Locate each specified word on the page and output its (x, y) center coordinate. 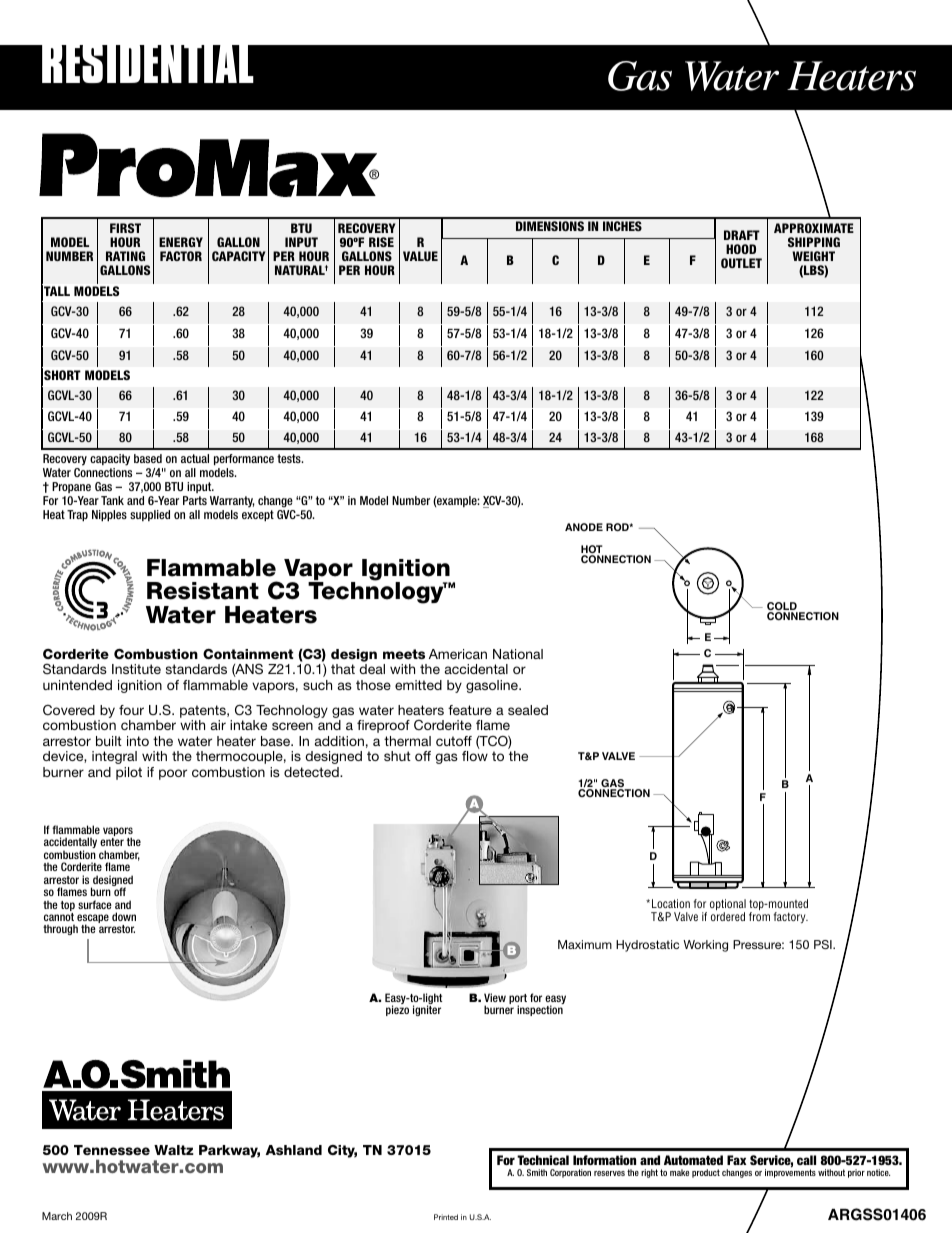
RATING (125, 256)
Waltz (174, 1150)
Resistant (203, 591)
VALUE (420, 256)
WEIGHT (813, 256)
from (759, 916)
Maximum (585, 944)
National (518, 654)
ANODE (584, 527)
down (124, 916)
